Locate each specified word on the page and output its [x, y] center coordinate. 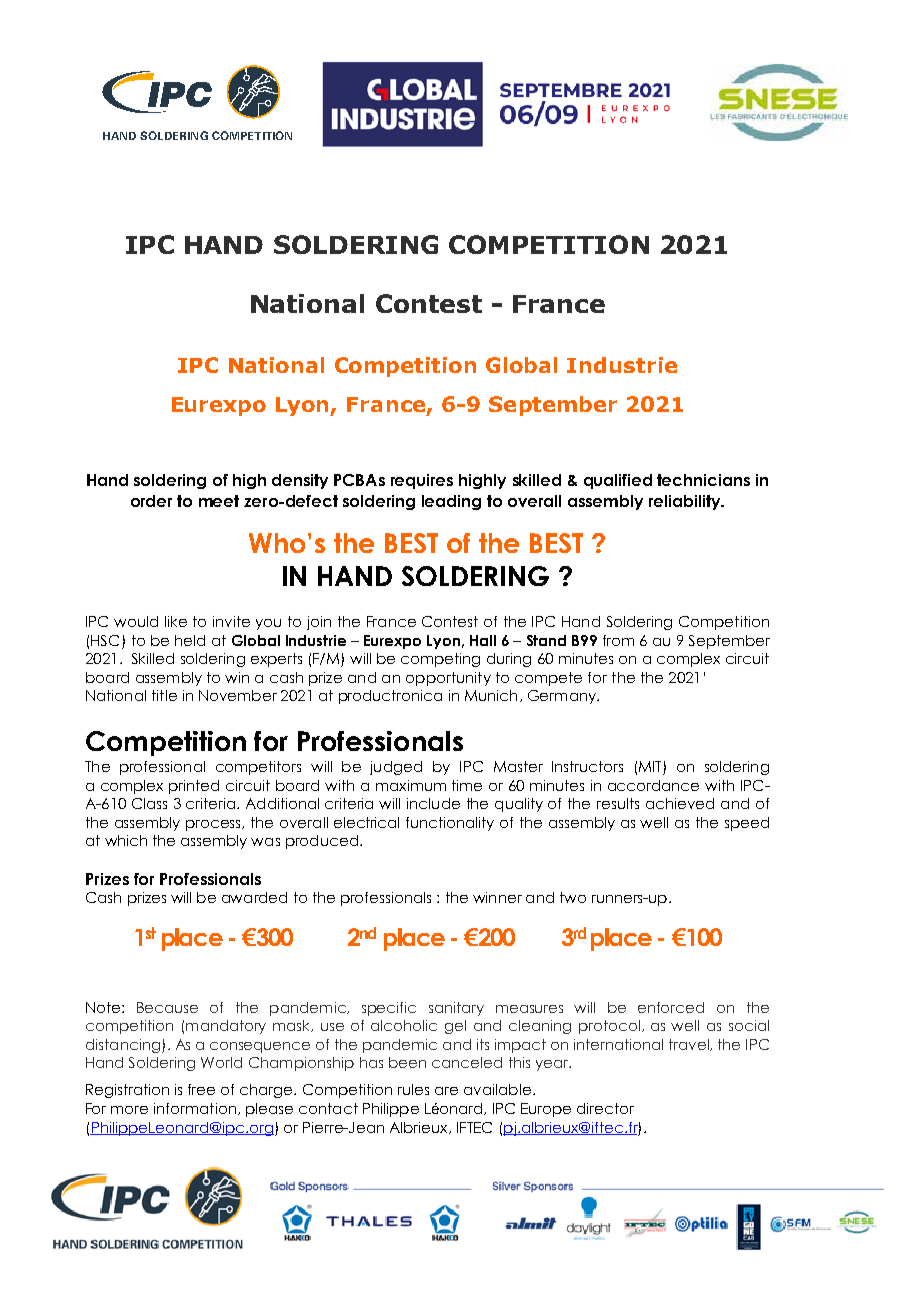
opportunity [448, 679]
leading [451, 502]
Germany [563, 697]
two [573, 897]
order [151, 501]
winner [497, 897]
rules [413, 1089]
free [201, 1089]
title [164, 695]
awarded [254, 897]
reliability [686, 502]
